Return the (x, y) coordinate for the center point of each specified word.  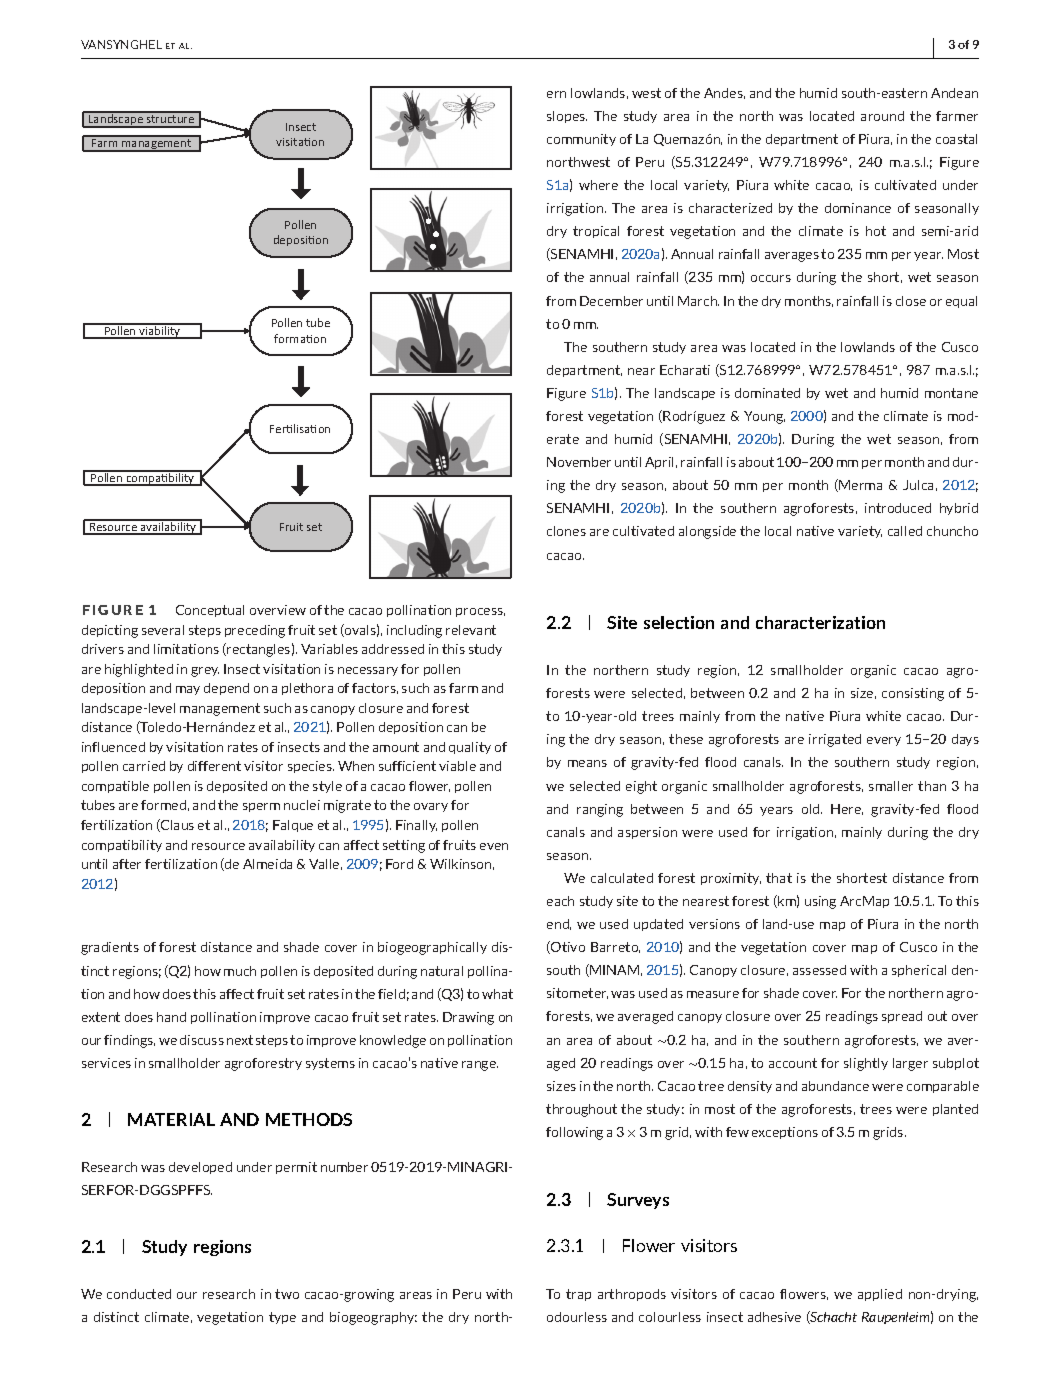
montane (951, 393)
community (581, 140)
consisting (913, 694)
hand (171, 1017)
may (188, 690)
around (882, 116)
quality (470, 748)
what (497, 994)
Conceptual (210, 611)
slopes (567, 117)
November (579, 462)
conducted (139, 1294)
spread (902, 1017)
